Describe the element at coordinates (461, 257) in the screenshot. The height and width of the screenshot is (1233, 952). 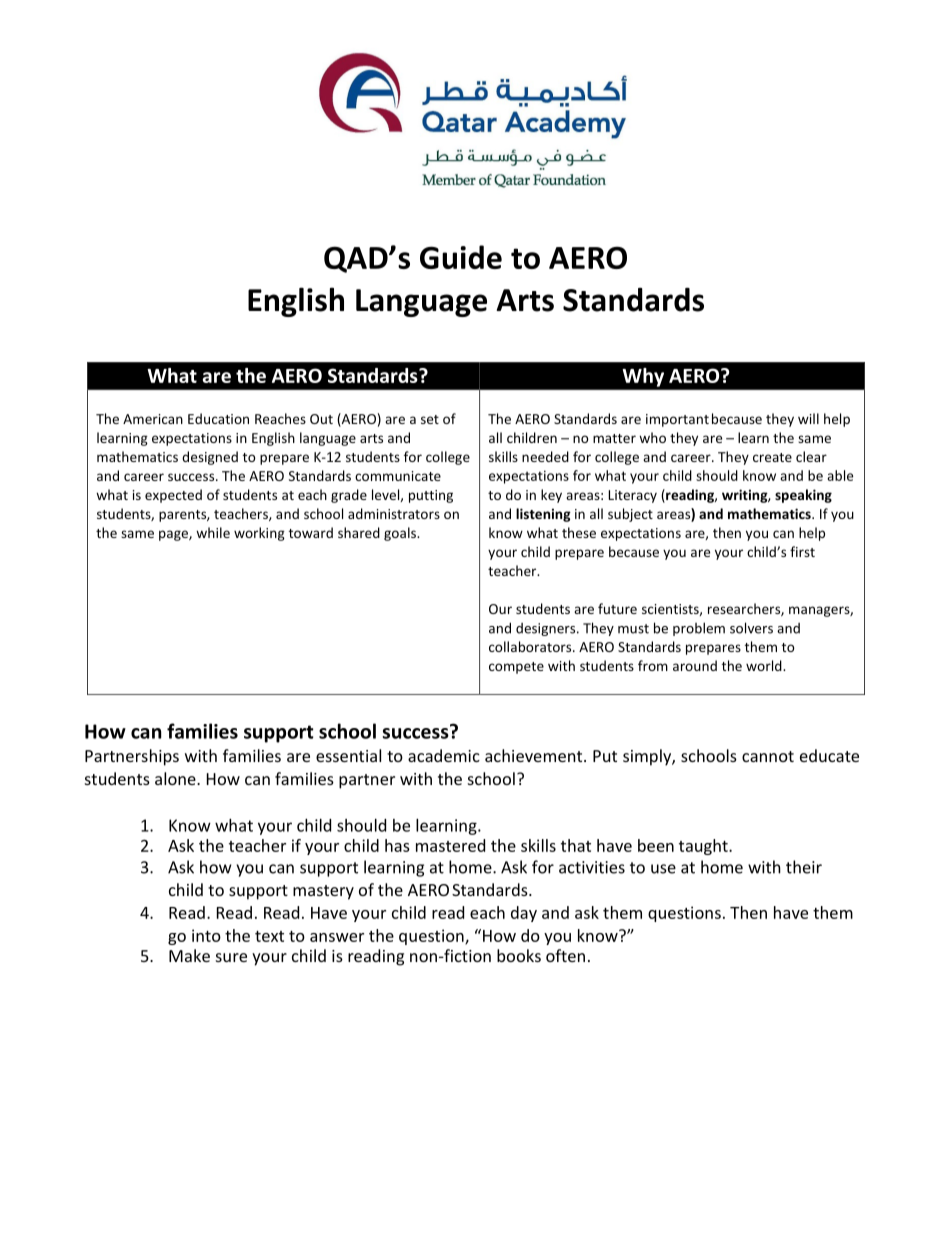
I see `Guide` at that location.
